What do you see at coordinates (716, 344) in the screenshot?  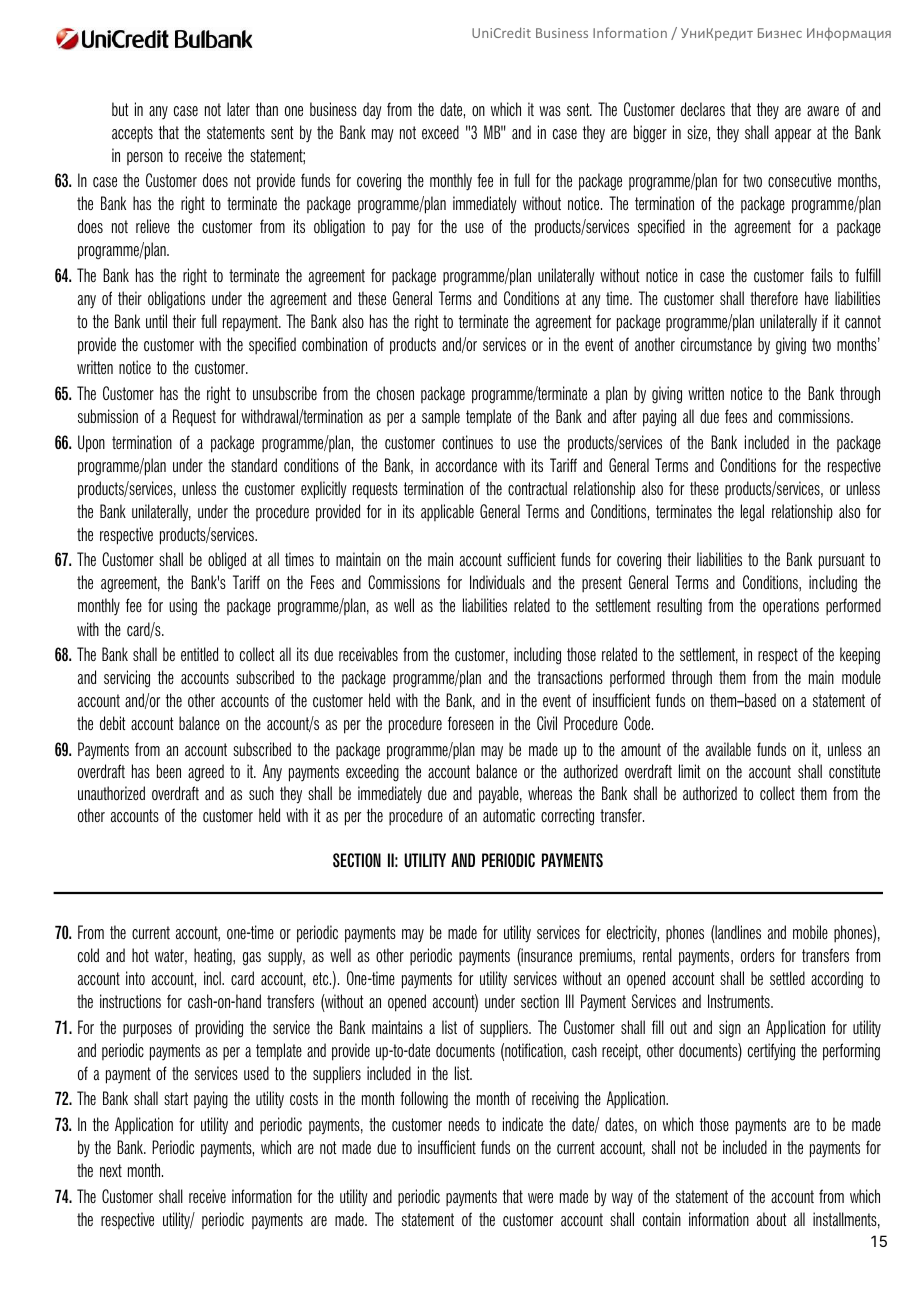 I see `circumstance` at bounding box center [716, 344].
